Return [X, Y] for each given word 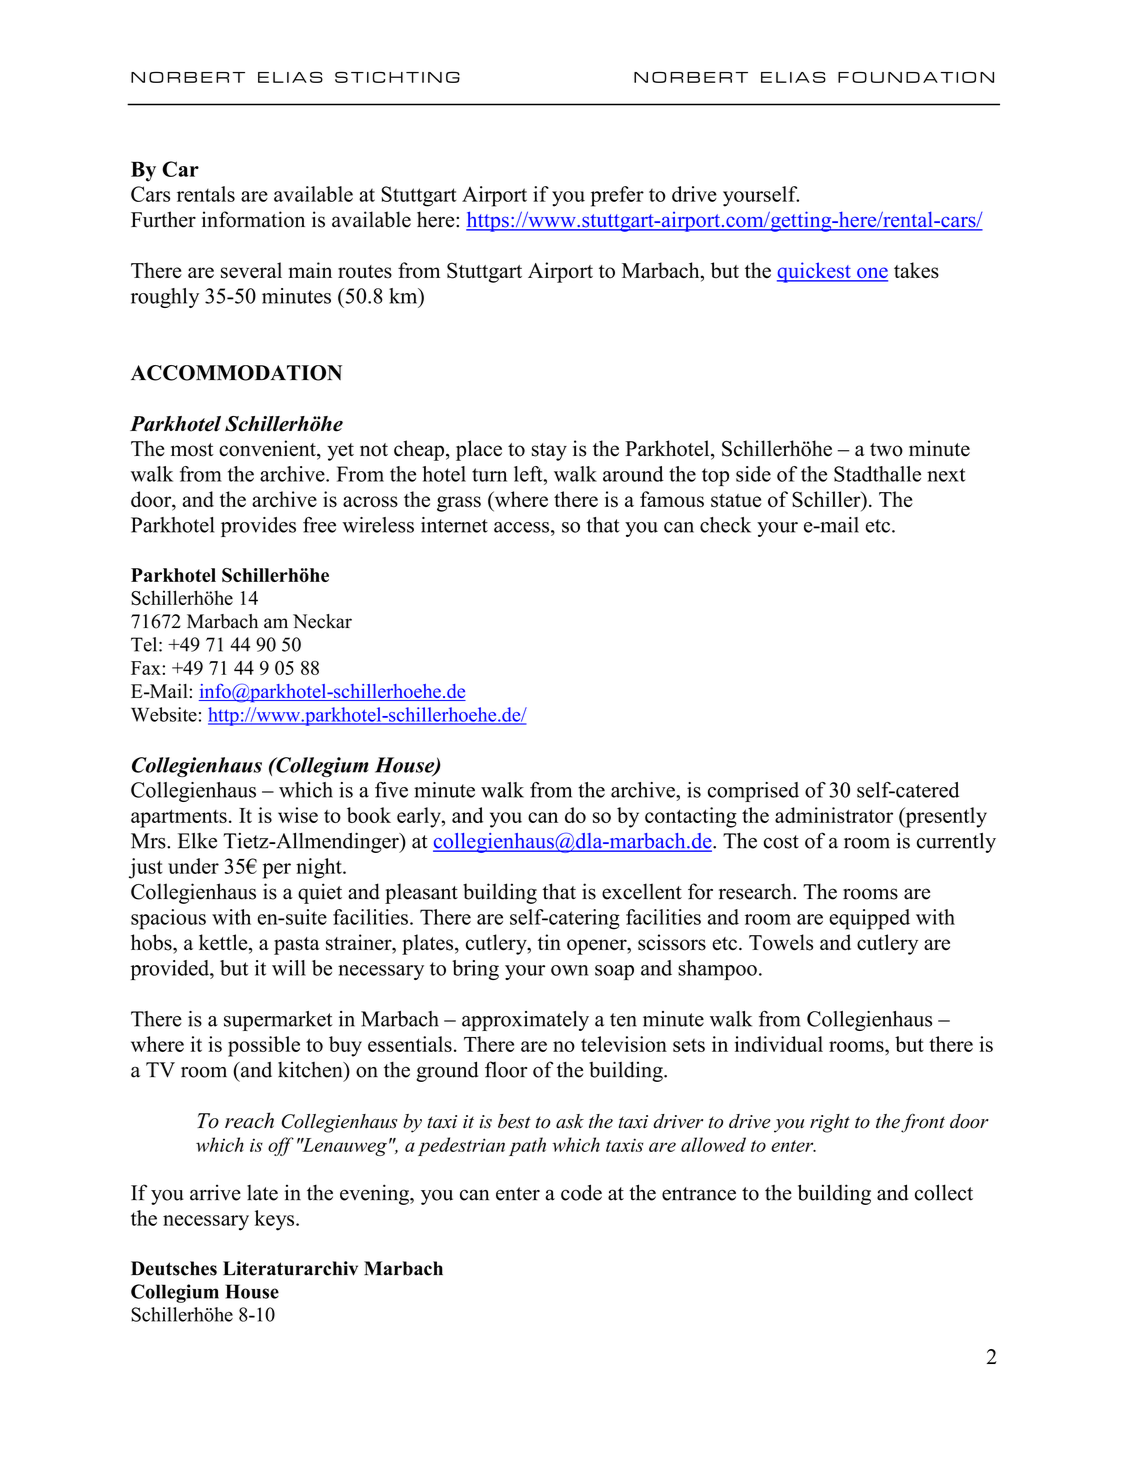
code [581, 1192]
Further [163, 219]
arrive [215, 1193]
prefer [617, 196]
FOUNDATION [916, 77]
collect [944, 1192]
